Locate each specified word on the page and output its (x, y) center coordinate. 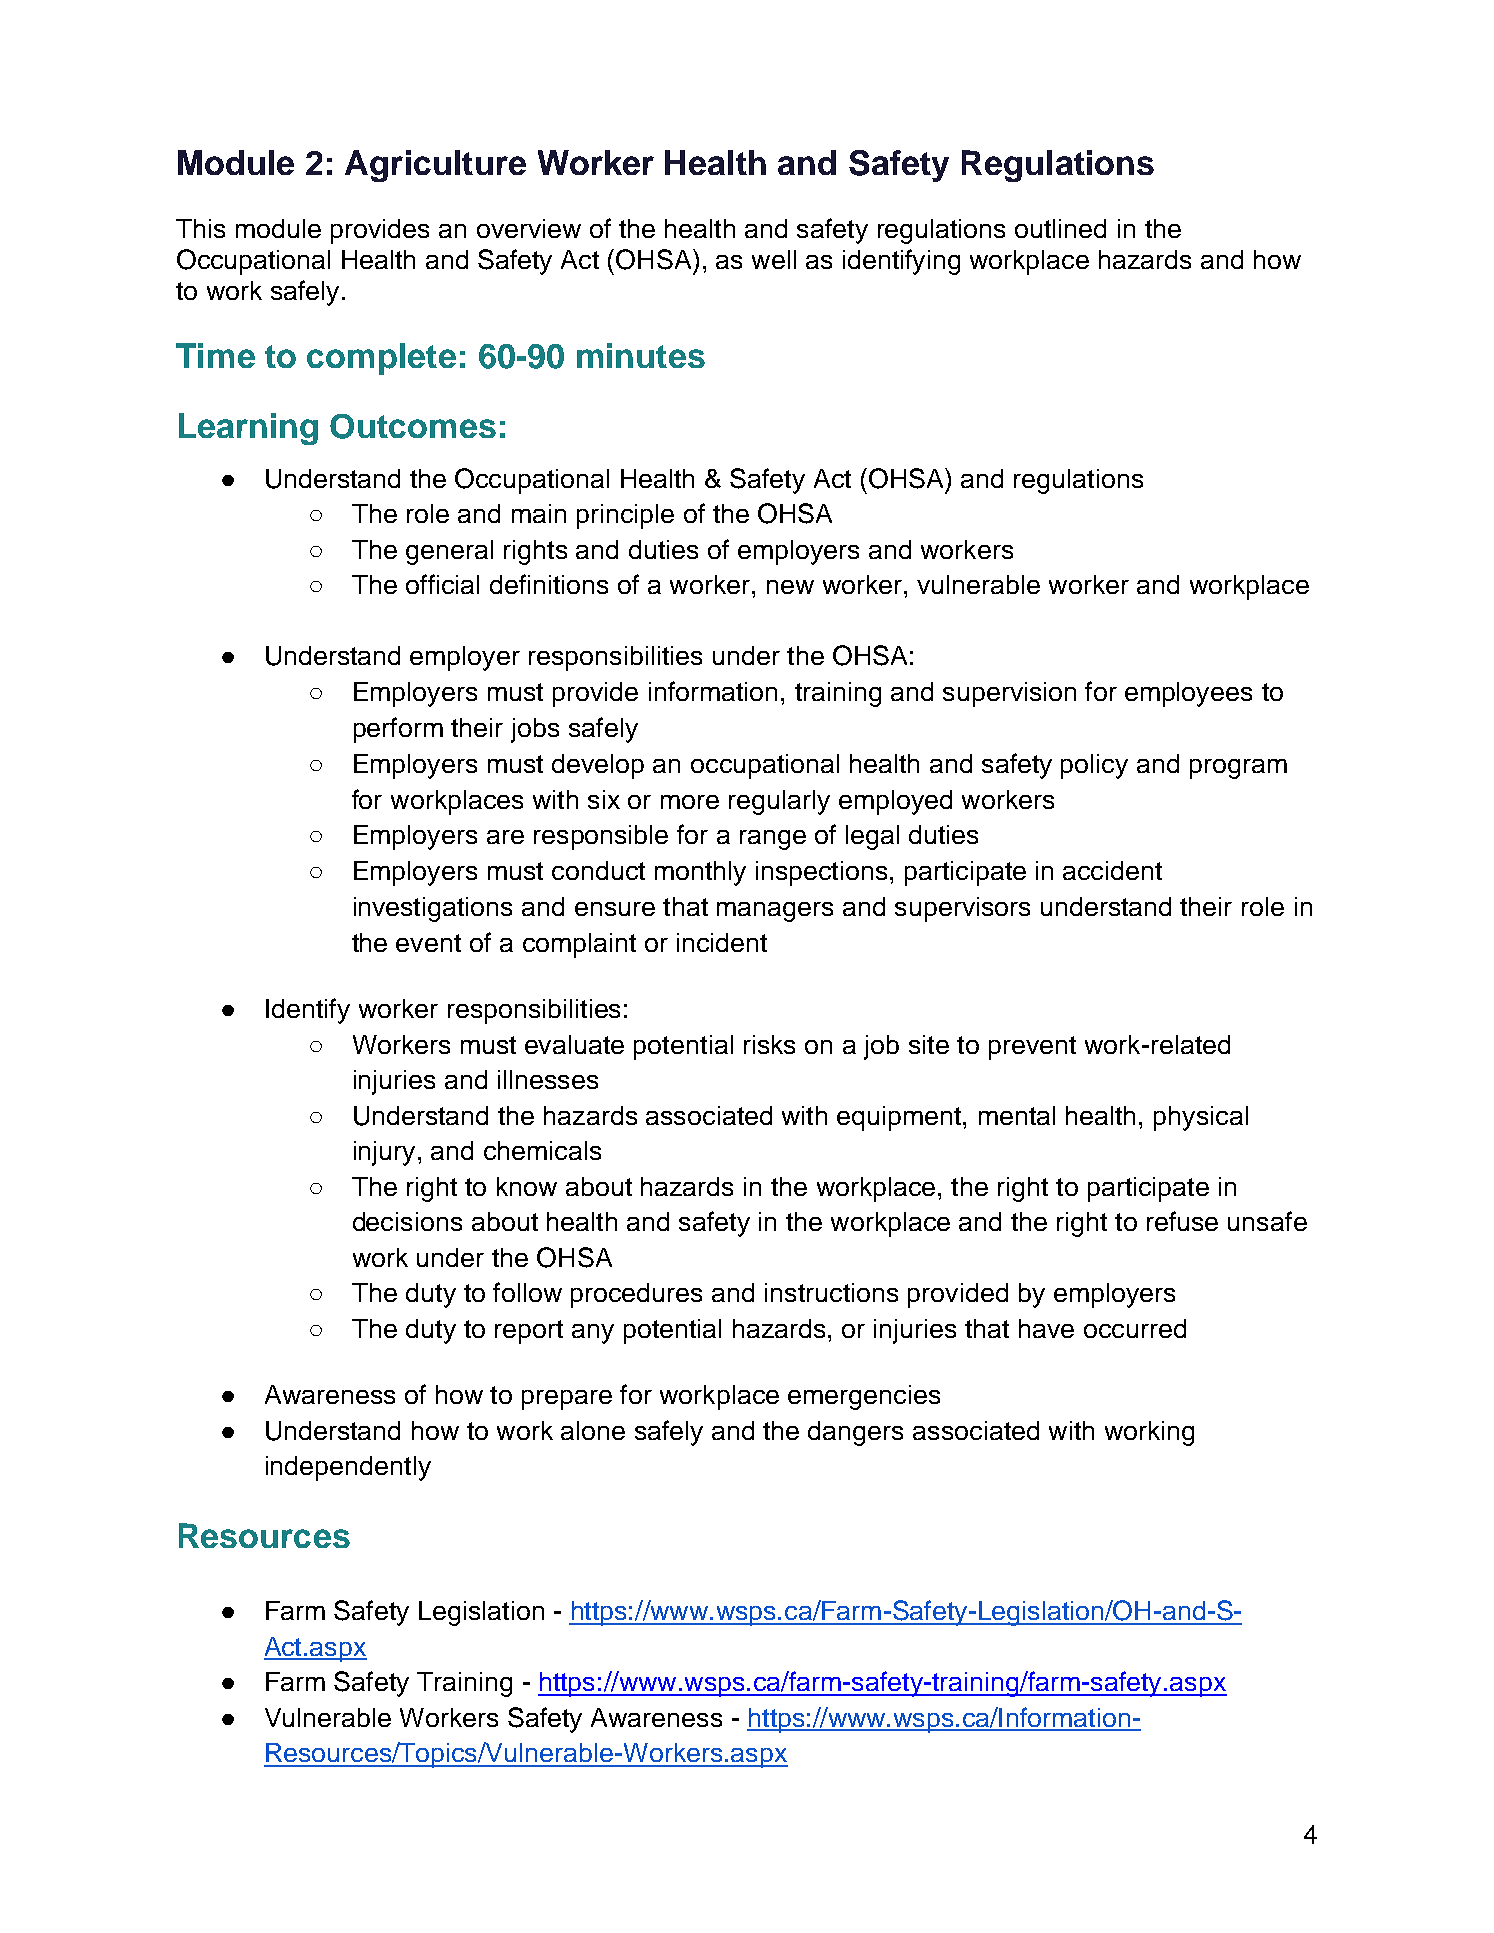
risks (769, 1044)
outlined (1060, 228)
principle (625, 516)
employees (1188, 694)
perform (398, 730)
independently (348, 1468)
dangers (855, 1433)
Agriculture (435, 166)
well (774, 259)
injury (384, 1153)
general (449, 552)
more (690, 802)
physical (1201, 1118)
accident (1112, 870)
